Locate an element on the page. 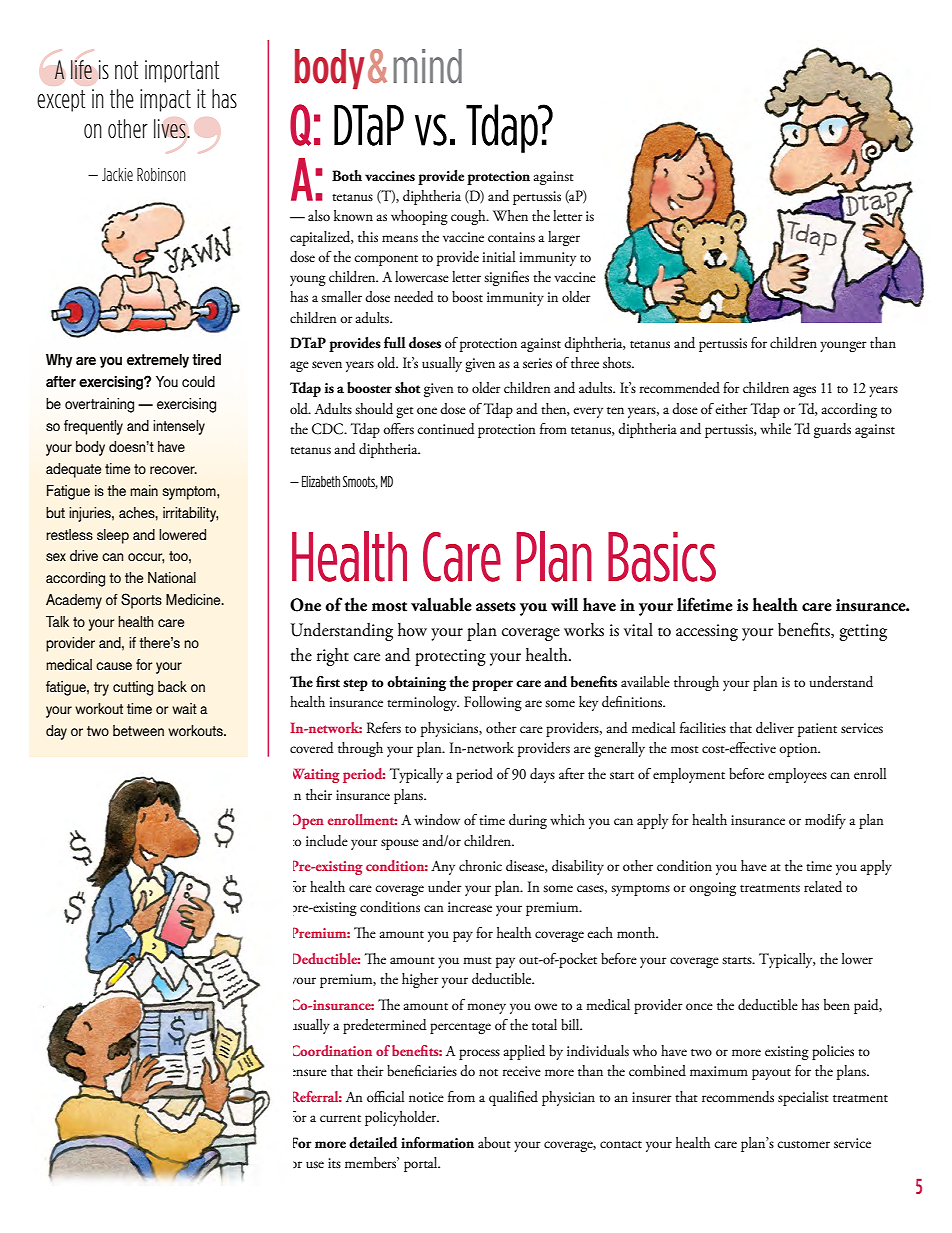  intensely is located at coordinates (179, 427).
